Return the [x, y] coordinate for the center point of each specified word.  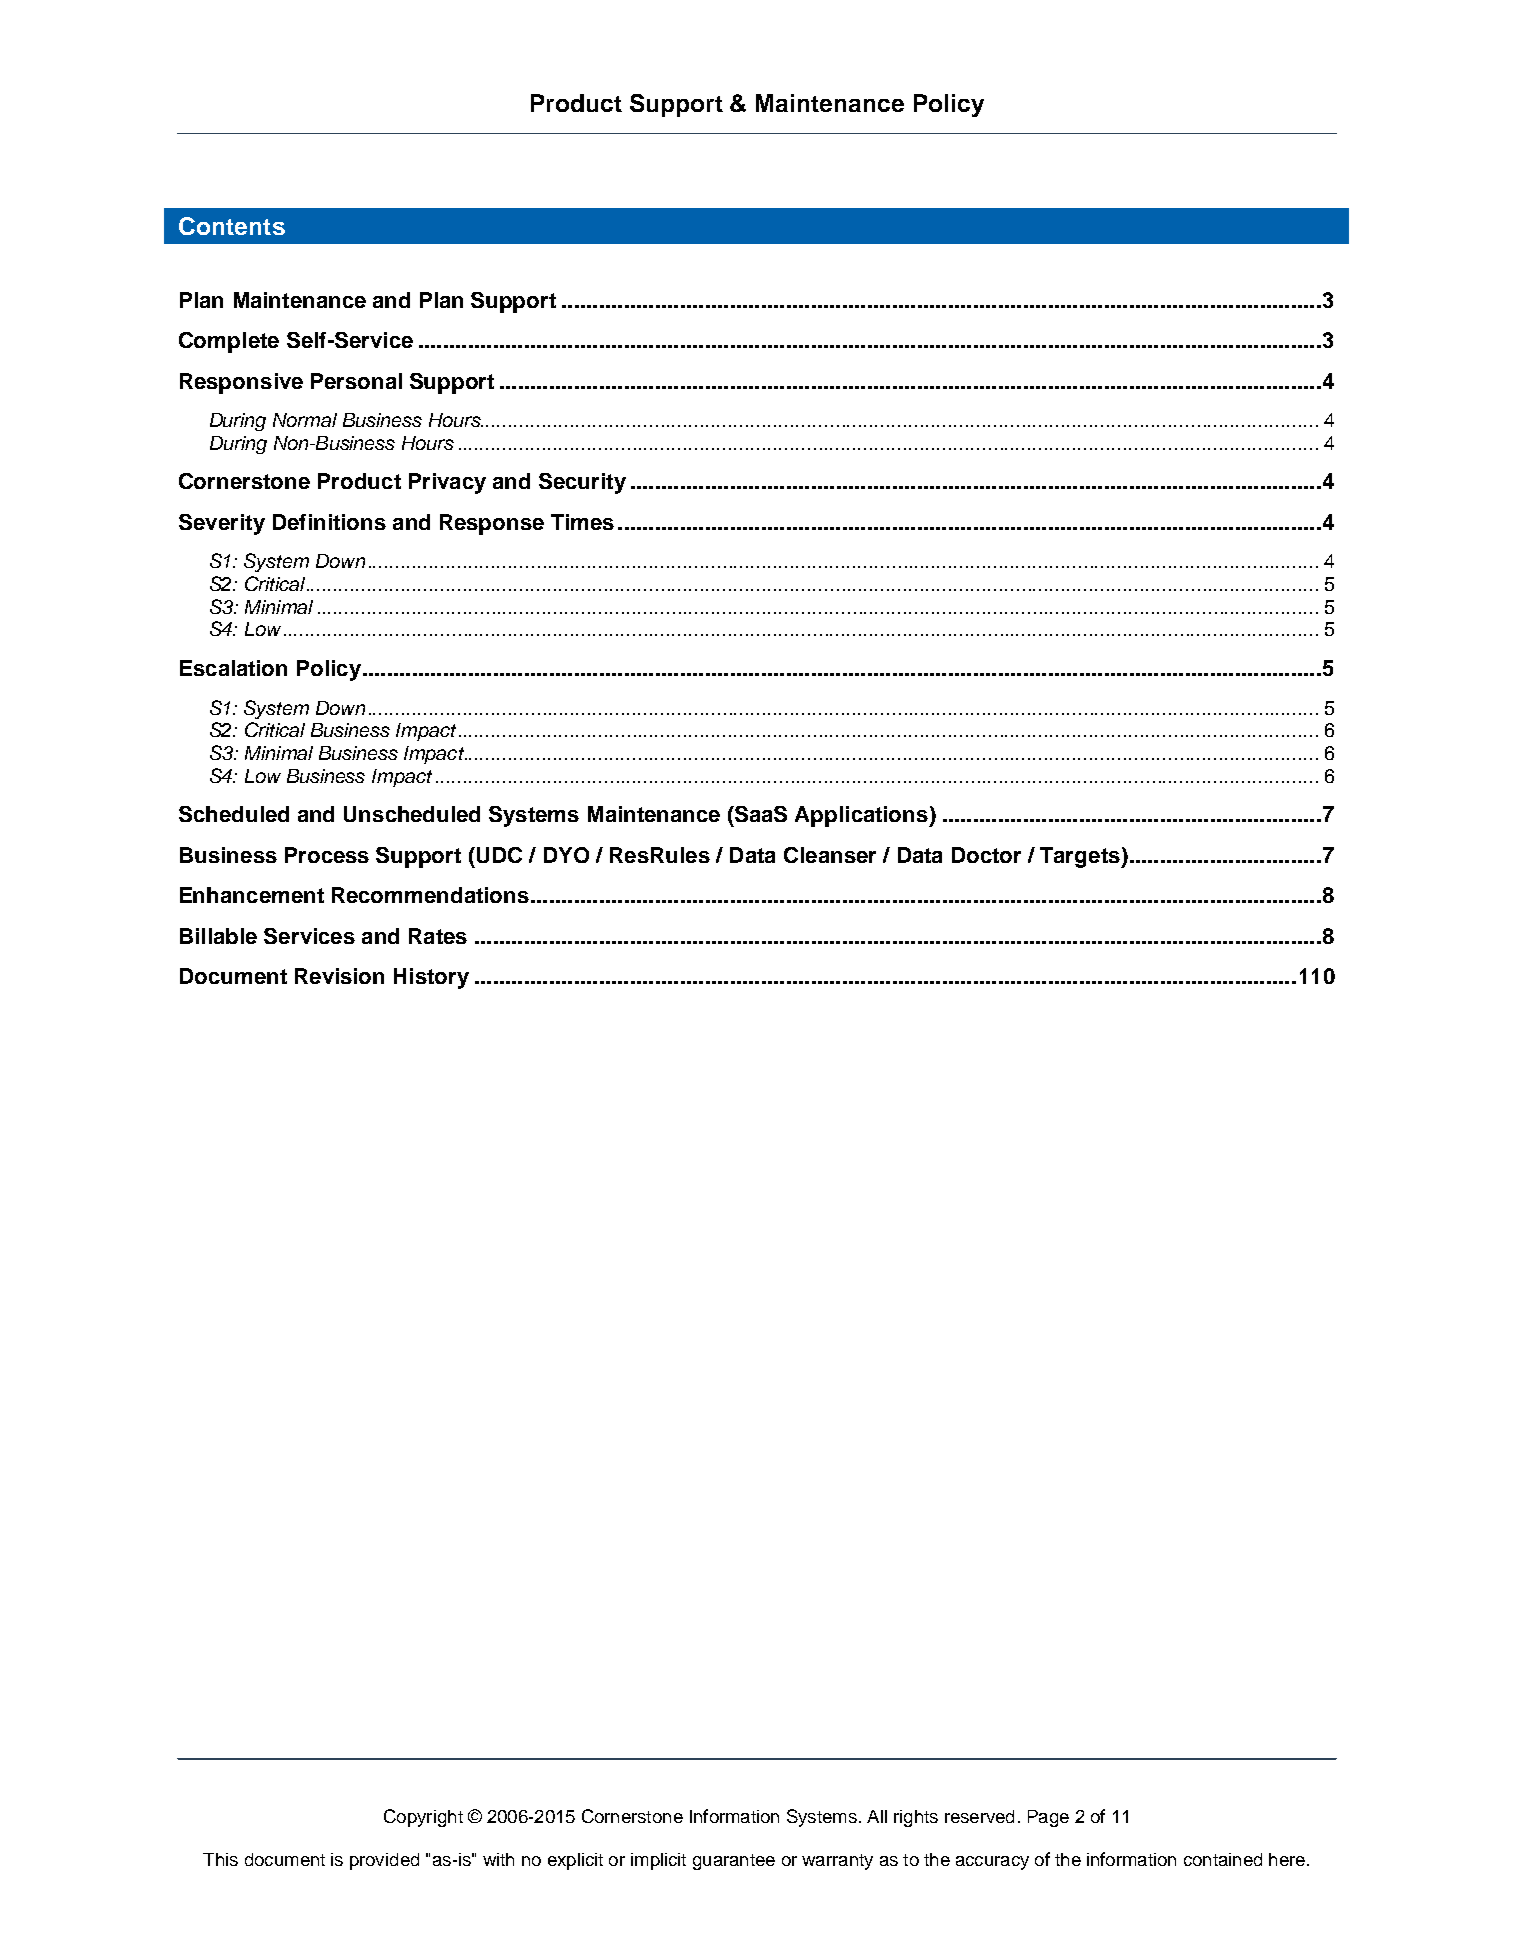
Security [582, 483]
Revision [339, 976]
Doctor [986, 855]
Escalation [233, 668]
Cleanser [830, 855]
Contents [232, 226]
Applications [862, 816]
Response [492, 524]
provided [384, 1861]
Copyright [423, 1818]
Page [1048, 1818]
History [431, 978]
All [877, 1816]
